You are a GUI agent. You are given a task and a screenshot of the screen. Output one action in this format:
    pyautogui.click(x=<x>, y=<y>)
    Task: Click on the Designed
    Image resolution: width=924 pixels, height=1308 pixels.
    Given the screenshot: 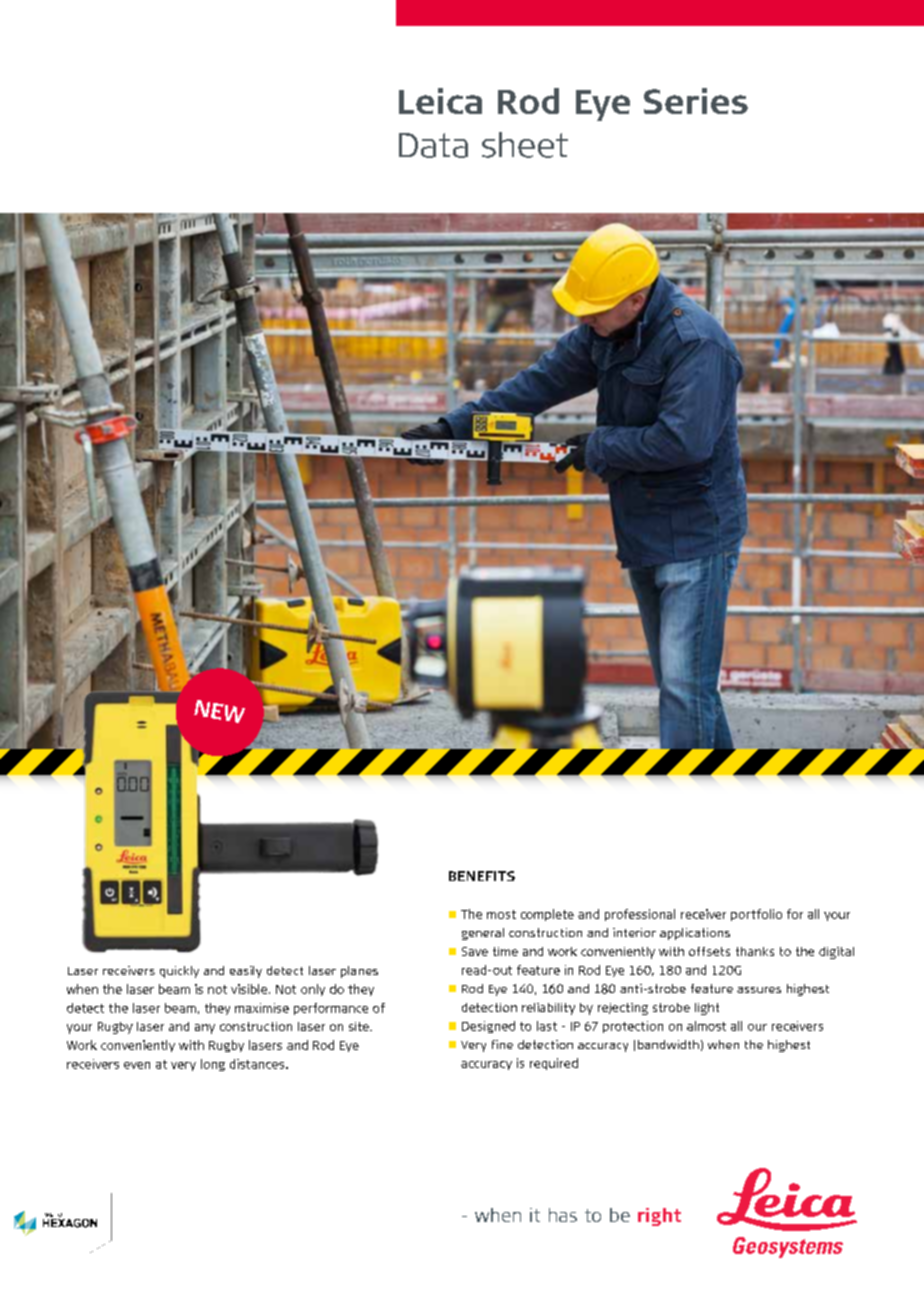 What is the action you would take?
    pyautogui.click(x=488, y=1027)
